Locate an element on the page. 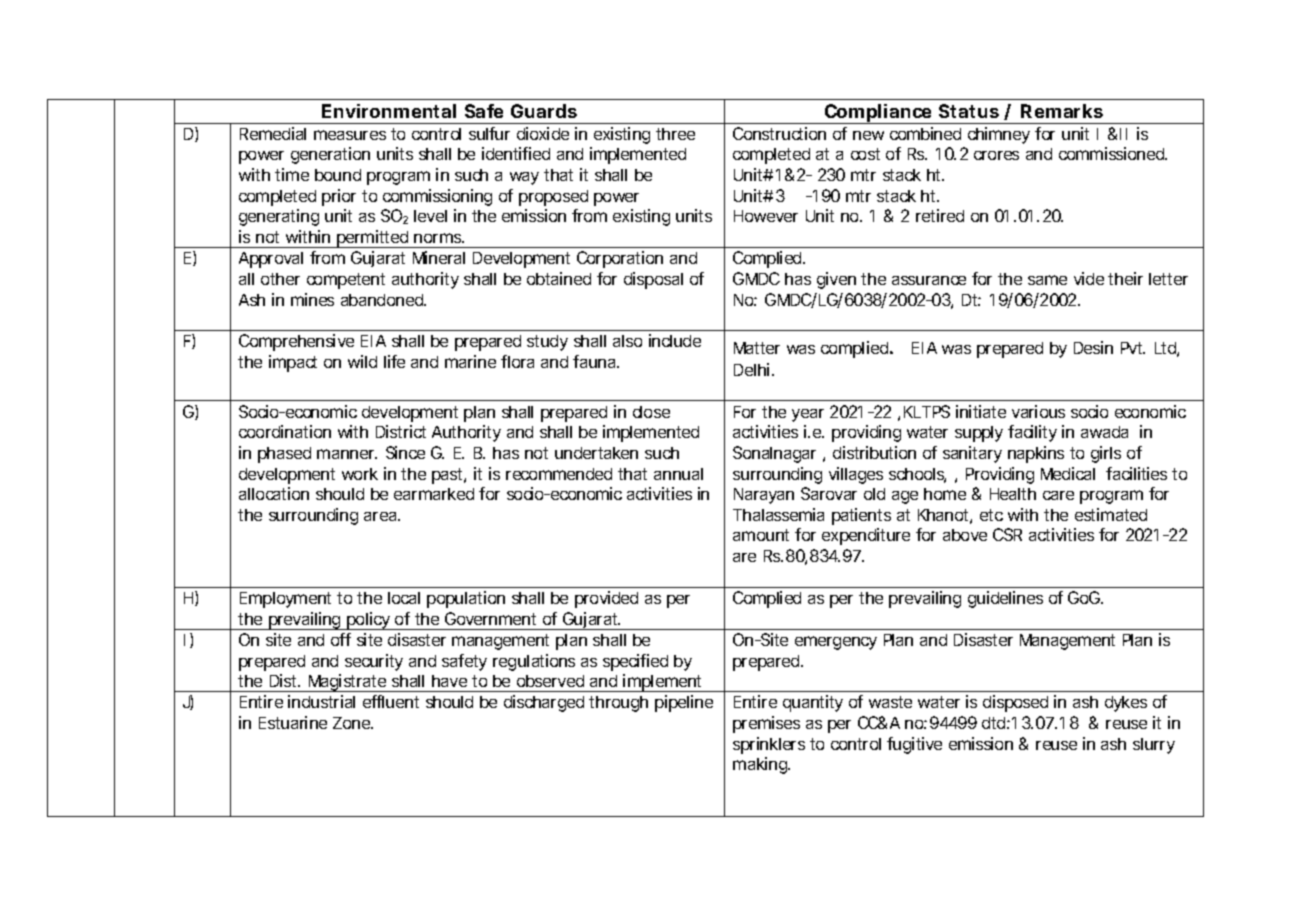  amount is located at coordinates (761, 535).
